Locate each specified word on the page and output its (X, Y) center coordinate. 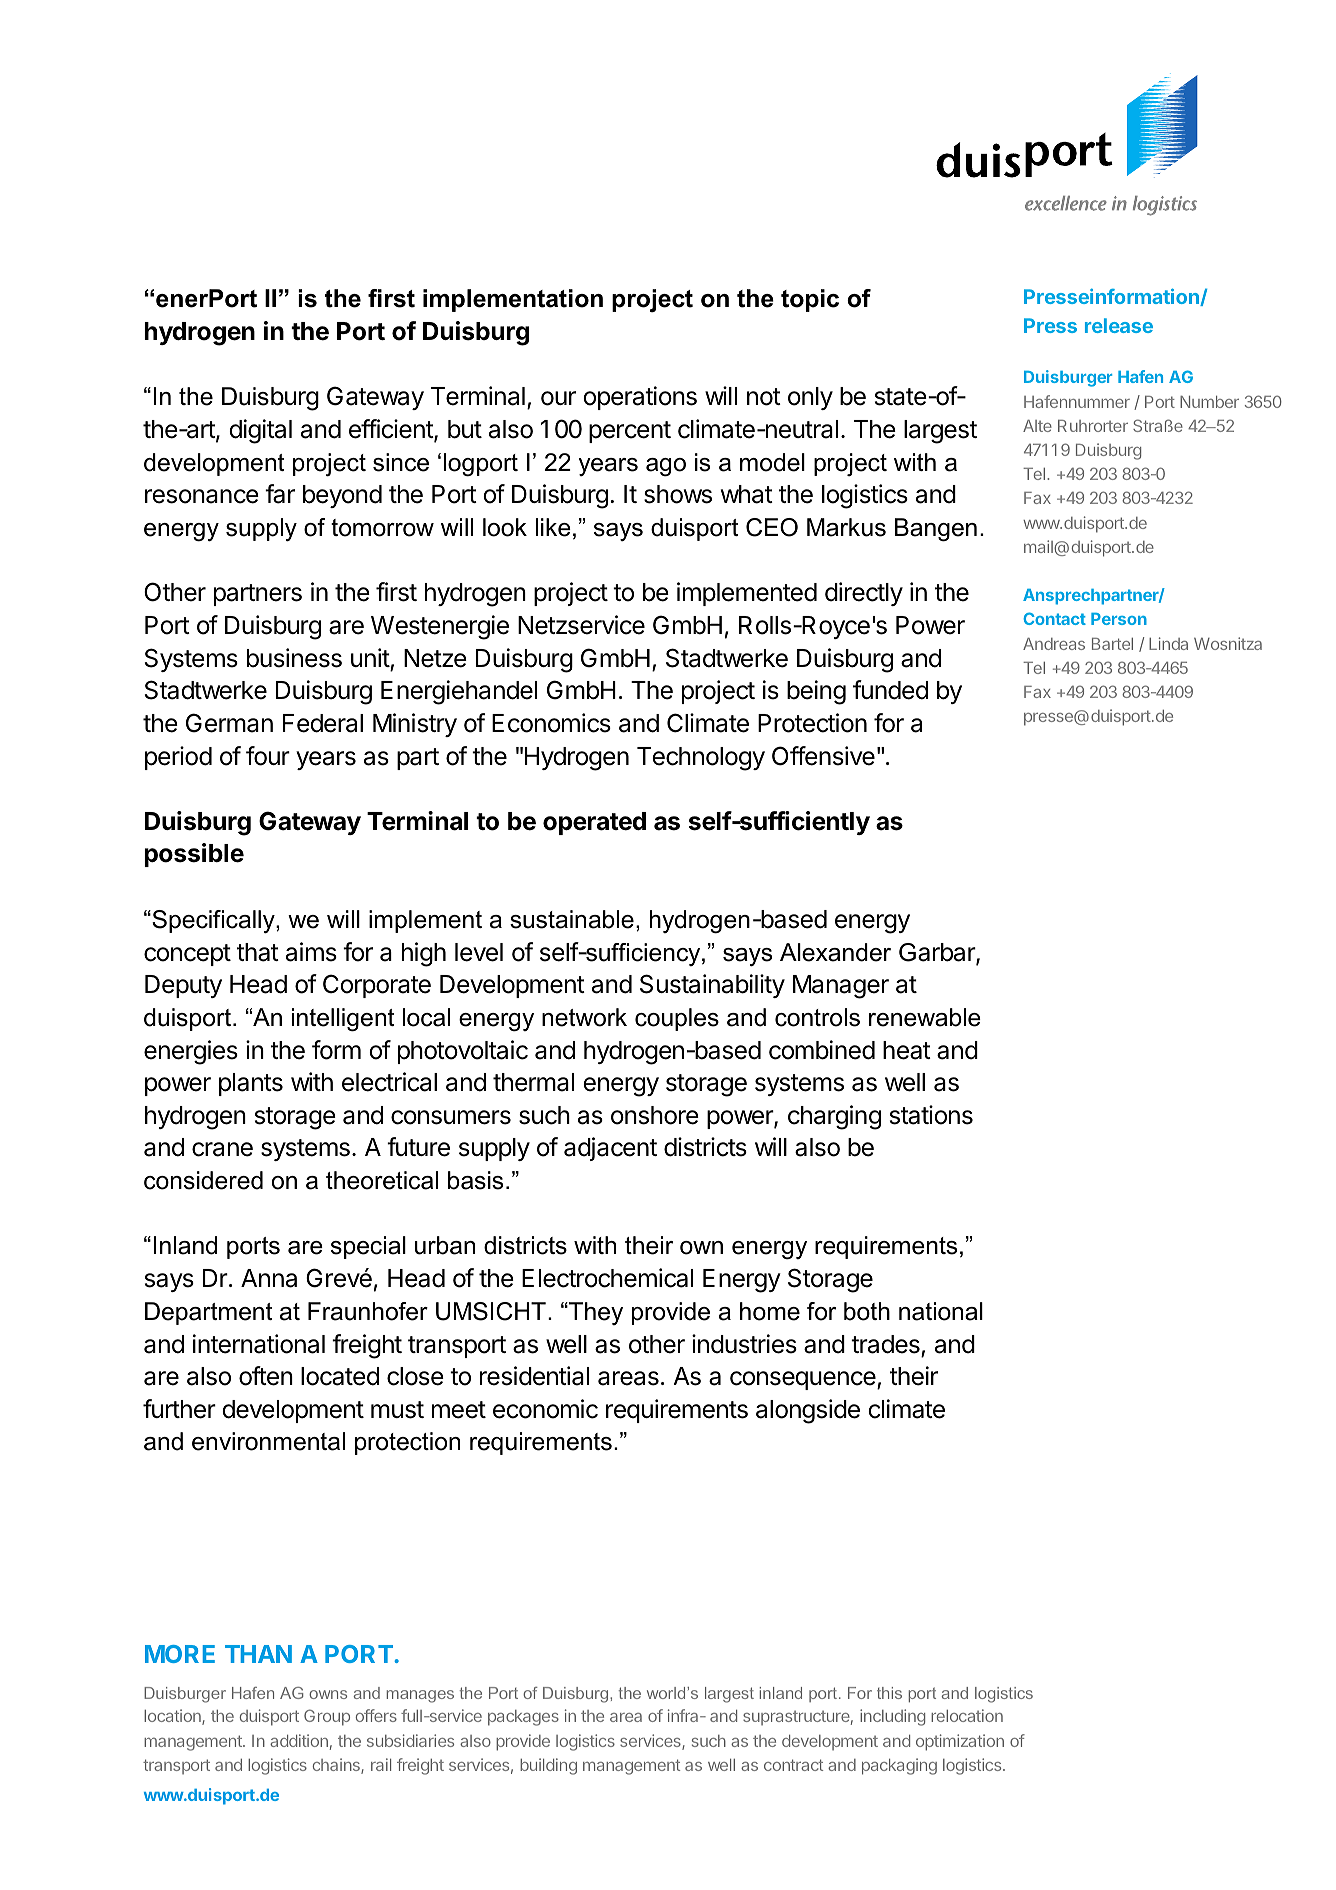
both (867, 1311)
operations (640, 398)
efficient (392, 430)
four (268, 756)
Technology (701, 759)
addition (299, 1740)
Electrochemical (607, 1278)
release (1119, 325)
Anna (269, 1278)
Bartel (1112, 644)
